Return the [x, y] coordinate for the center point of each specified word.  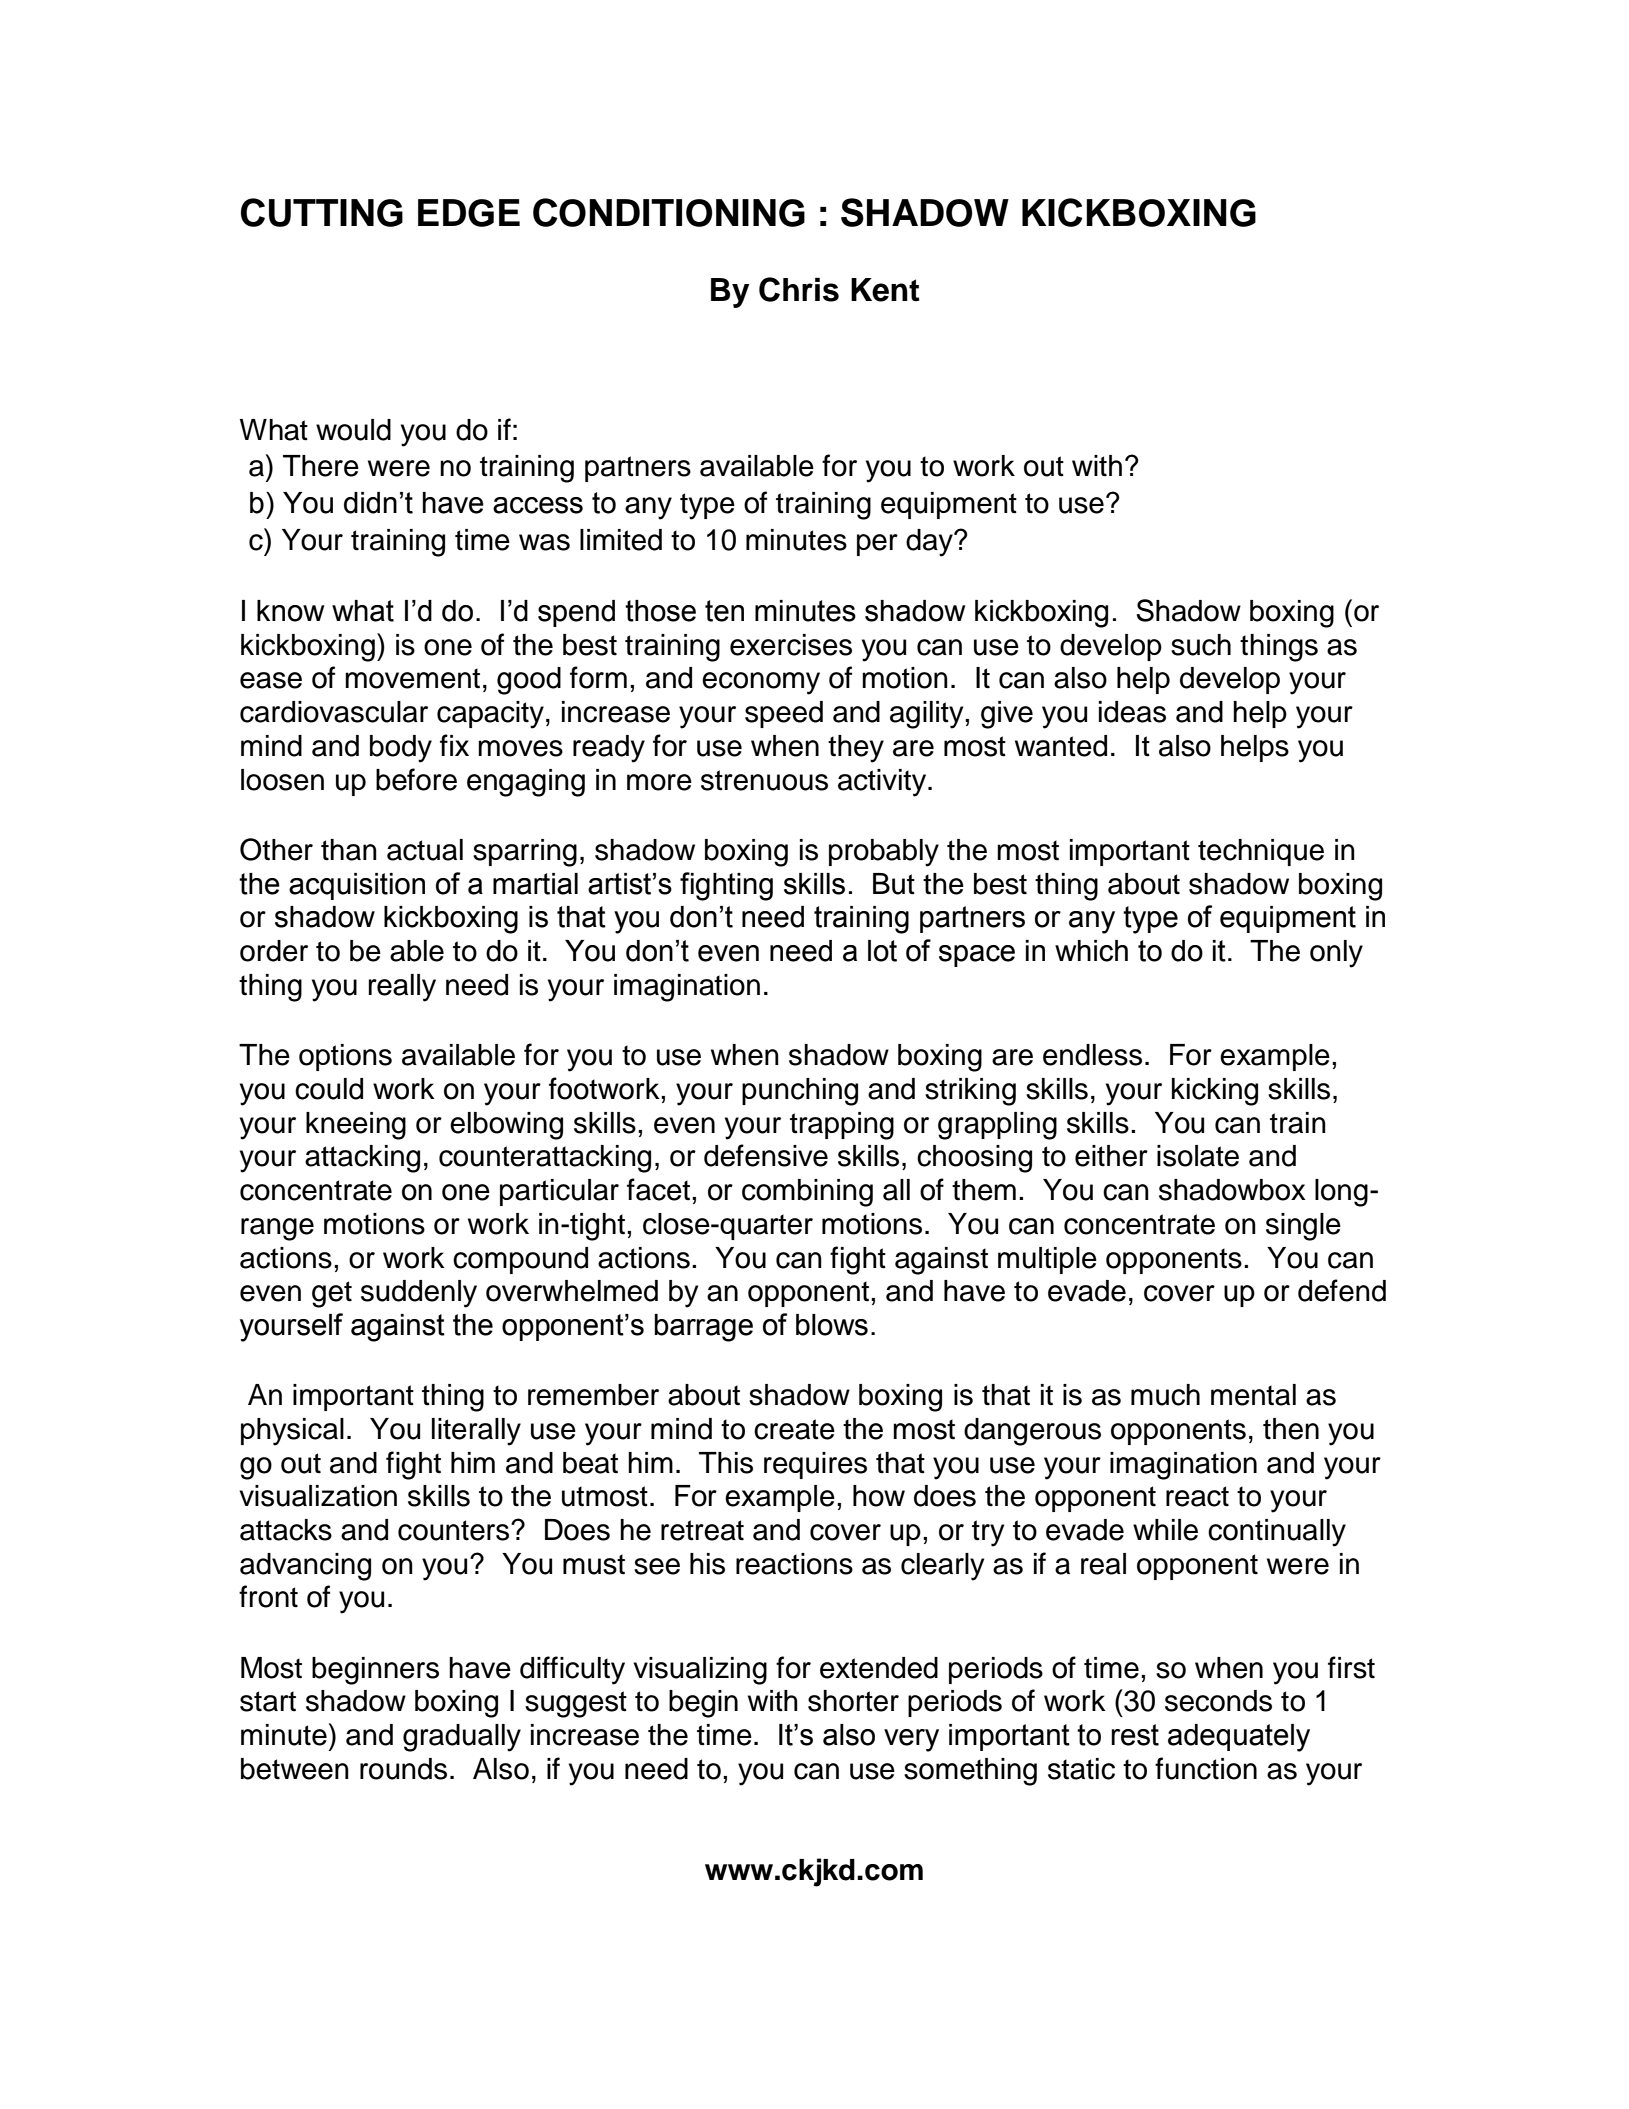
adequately [1239, 1738]
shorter [853, 1701]
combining [807, 1193]
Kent [885, 290]
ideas [1132, 712]
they [856, 749]
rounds [403, 1769]
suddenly [419, 1294]
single [1303, 1227]
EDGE [469, 213]
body [401, 749]
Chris [799, 289]
